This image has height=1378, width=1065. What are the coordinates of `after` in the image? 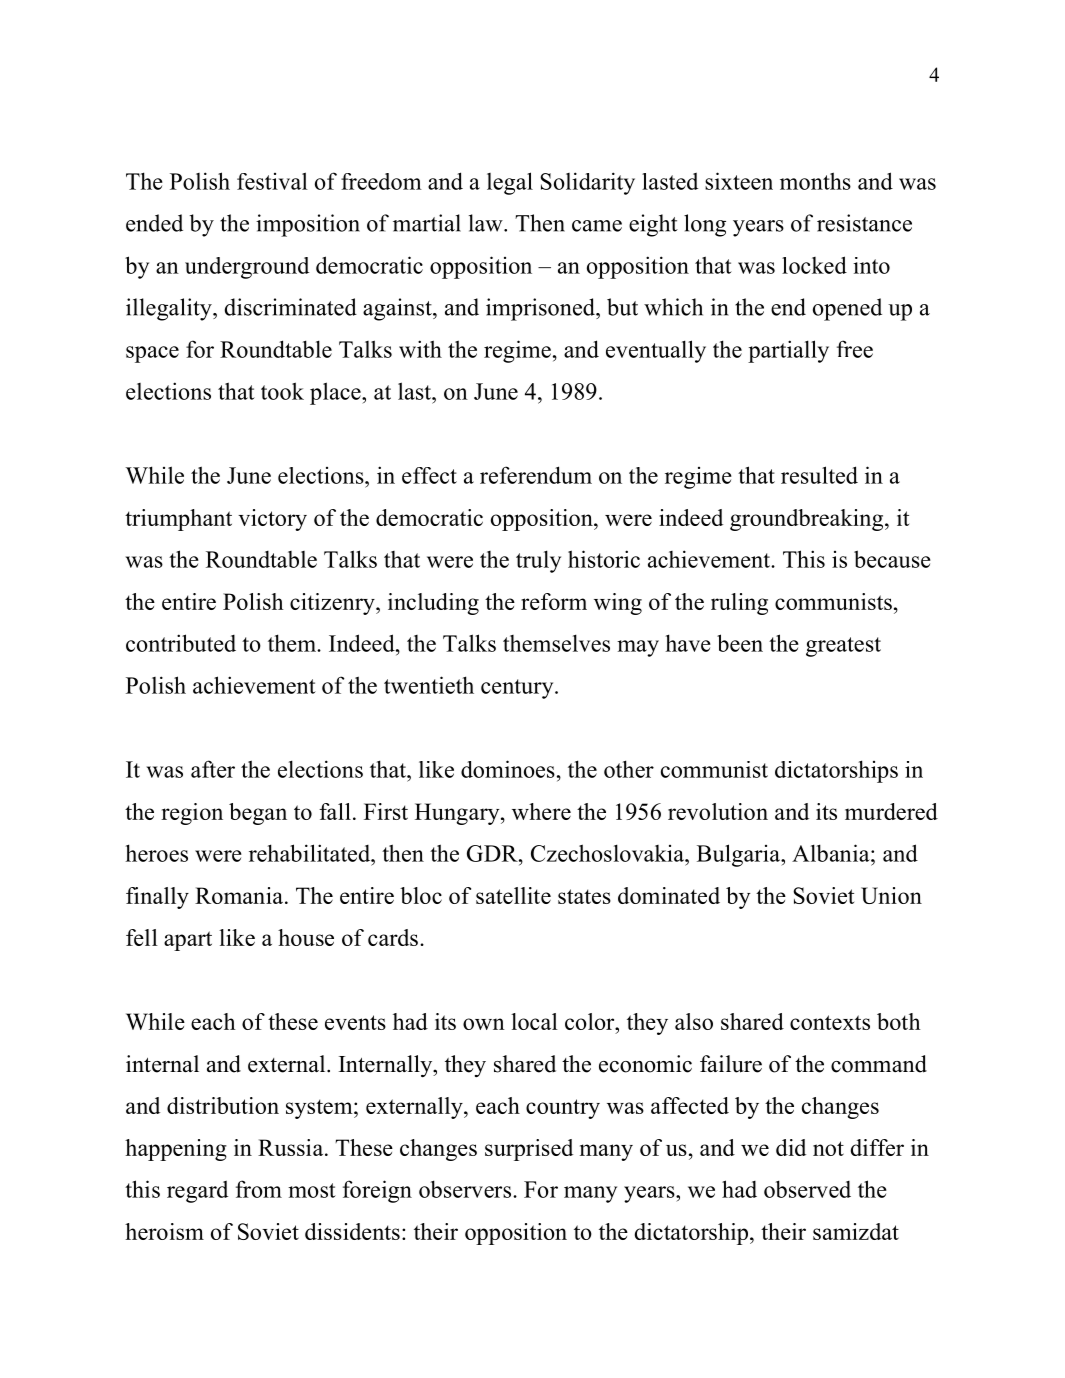 It's located at (213, 769).
